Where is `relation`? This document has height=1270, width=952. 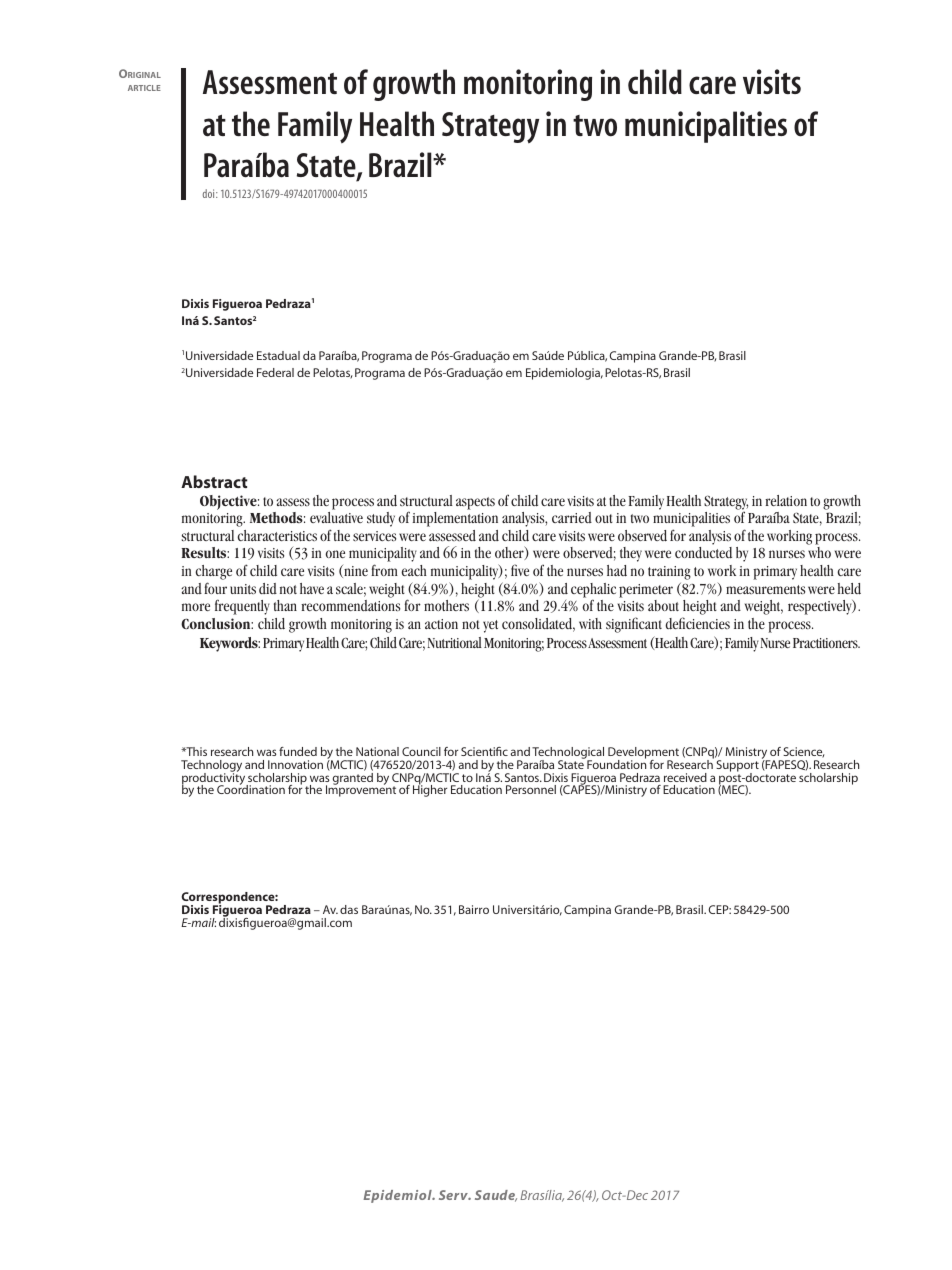 relation is located at coordinates (786, 500).
